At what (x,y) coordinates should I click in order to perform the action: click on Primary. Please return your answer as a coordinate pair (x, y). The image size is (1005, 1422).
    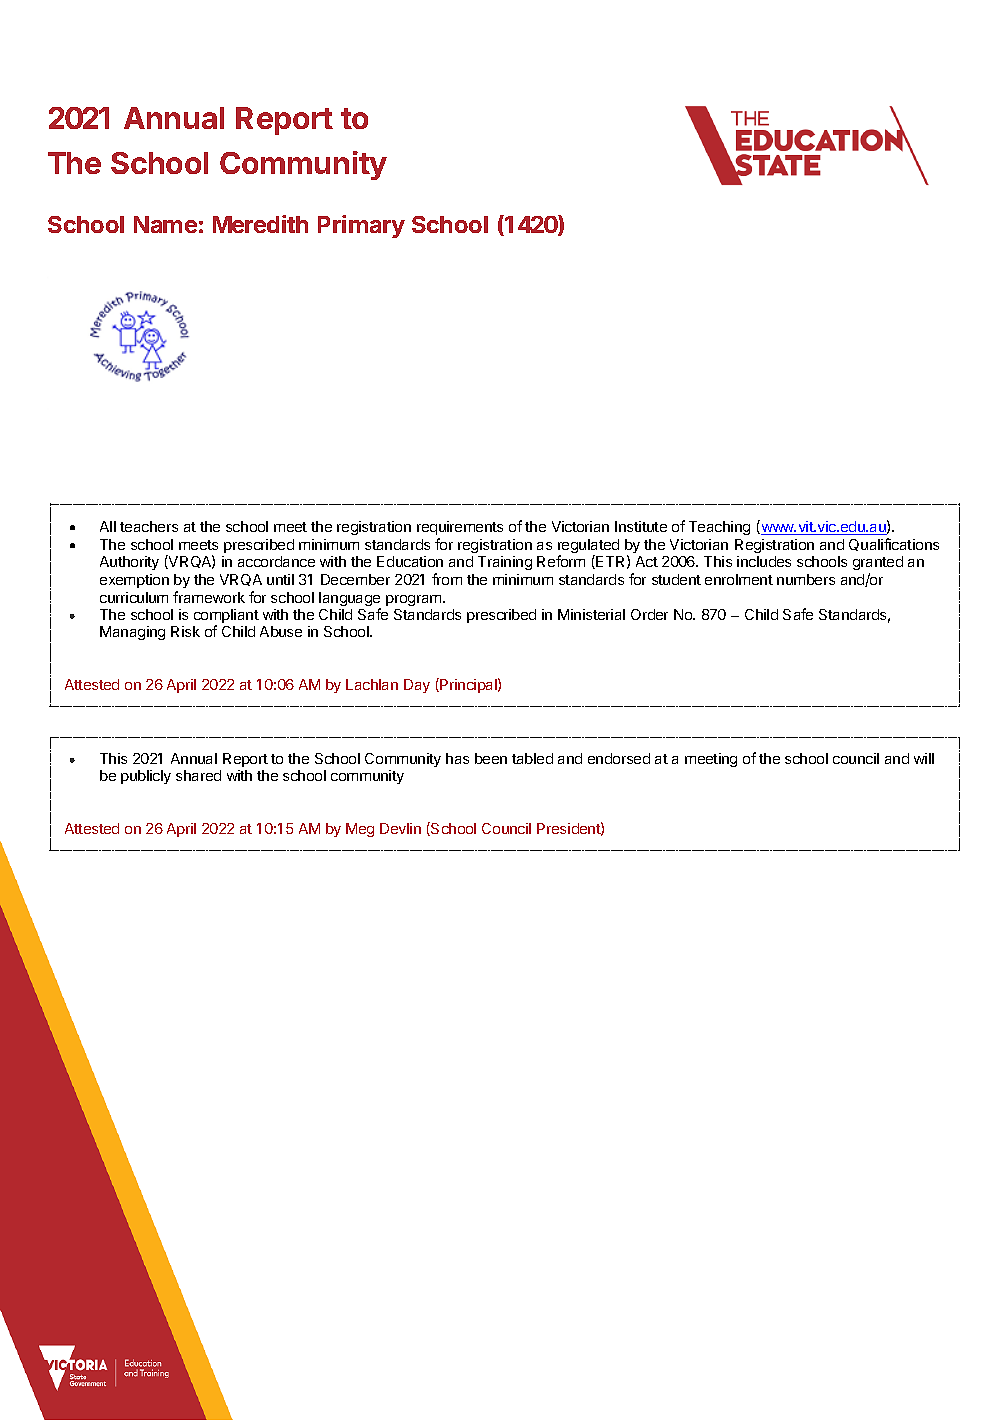
    Looking at the image, I should click on (361, 226).
